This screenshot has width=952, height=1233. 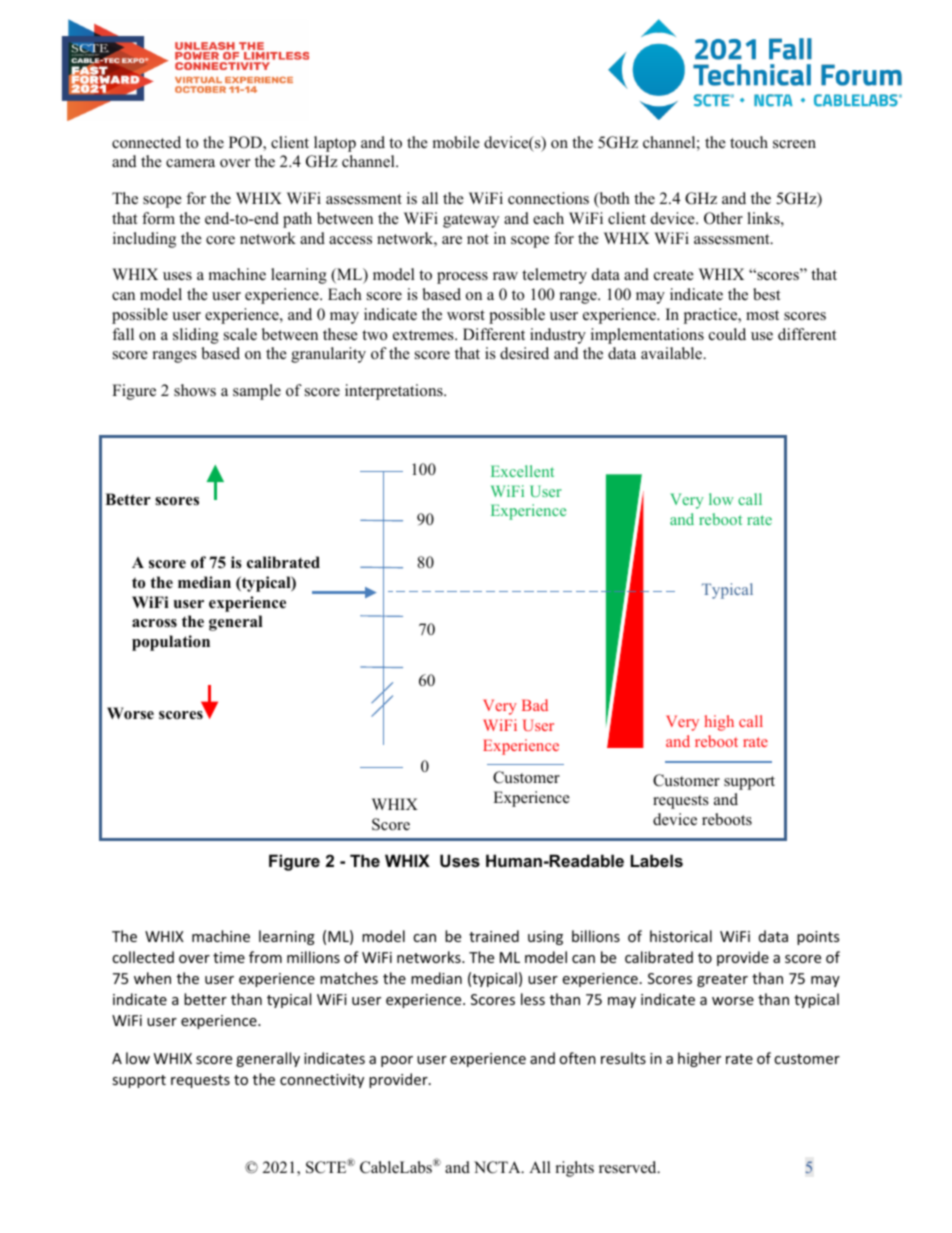 I want to click on touch, so click(x=749, y=142).
